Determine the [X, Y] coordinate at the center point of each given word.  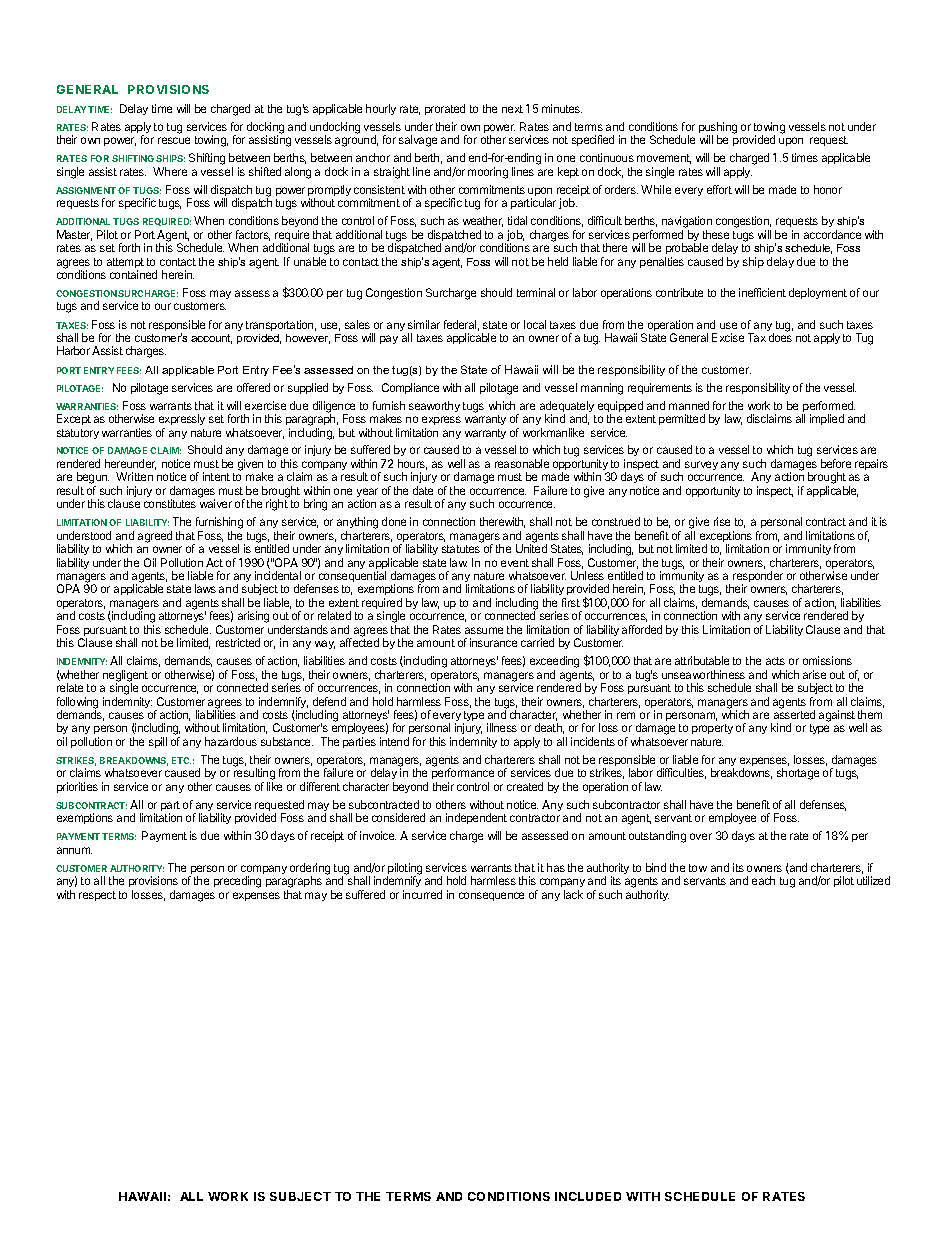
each [763, 880]
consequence [491, 896]
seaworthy [434, 406]
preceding [237, 882]
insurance [493, 642]
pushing [718, 129]
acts [775, 661]
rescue [174, 140]
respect [97, 896]
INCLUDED [588, 1196]
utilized [873, 880]
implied [827, 419]
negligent [125, 677]
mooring [488, 173]
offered [253, 387]
